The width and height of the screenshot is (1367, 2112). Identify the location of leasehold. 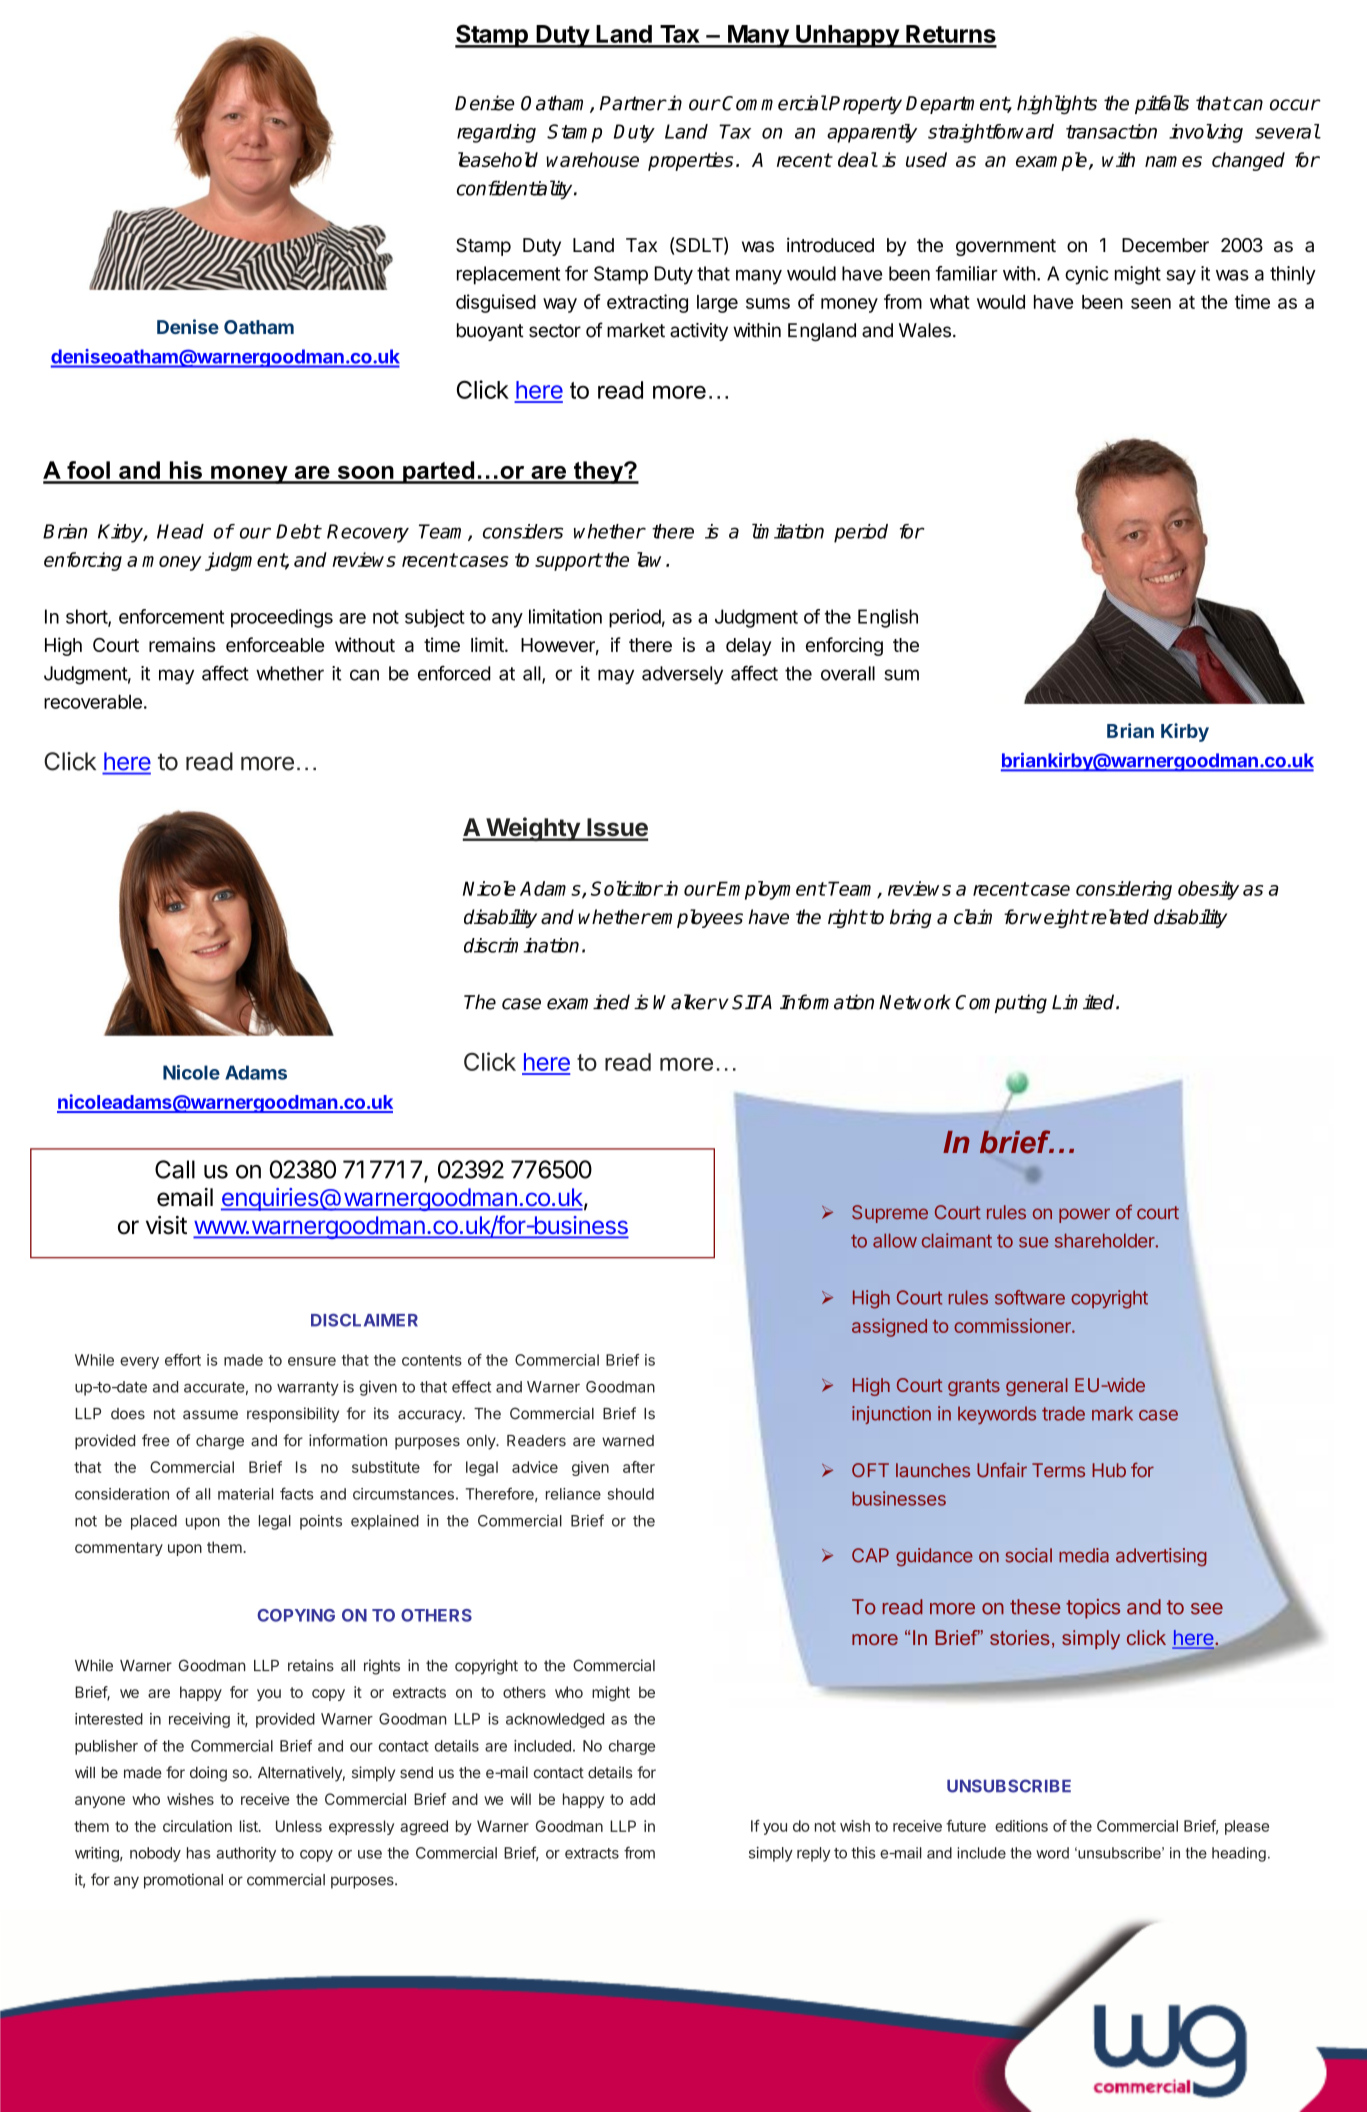
(498, 159).
